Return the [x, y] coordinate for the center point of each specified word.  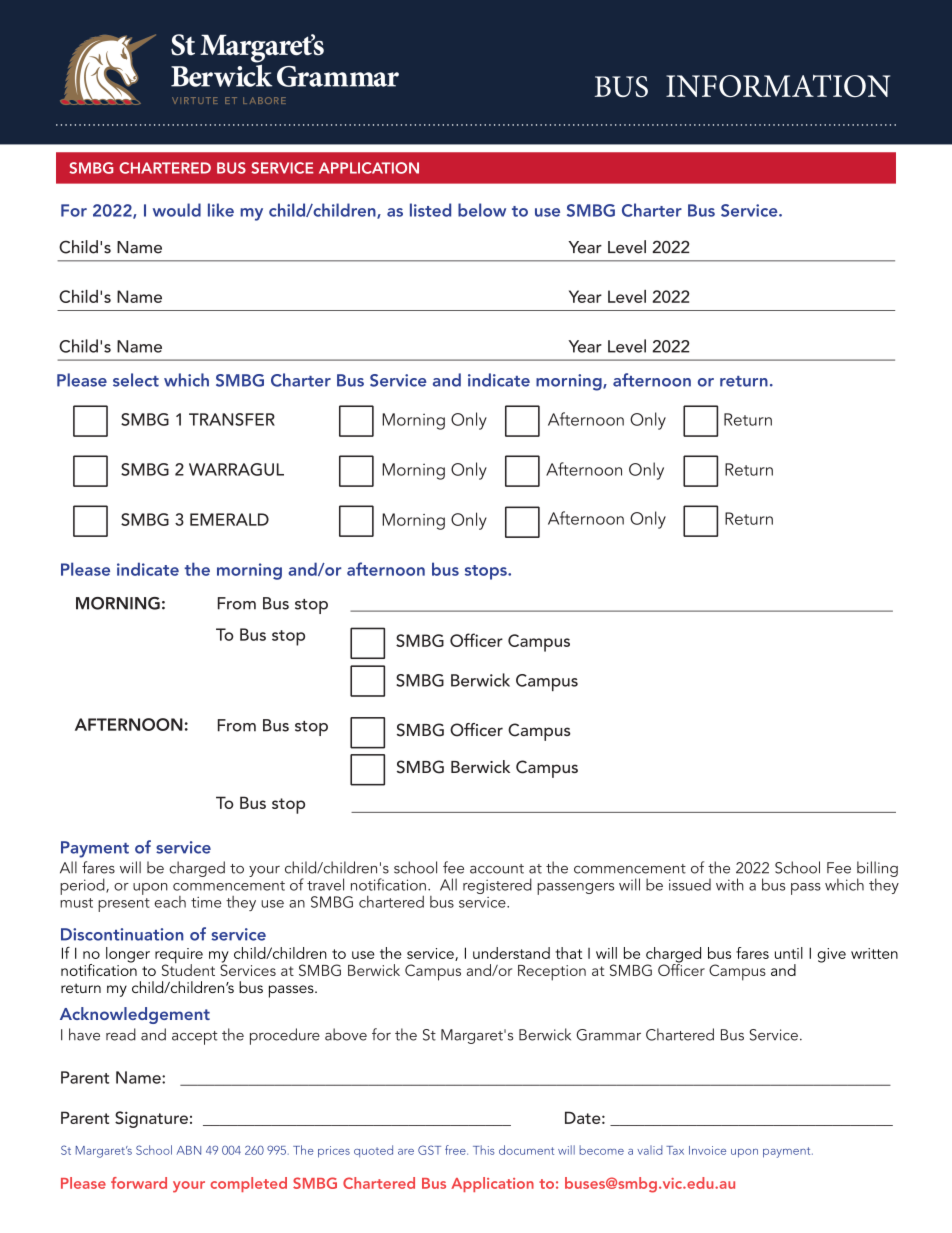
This [483, 1150]
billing [877, 870]
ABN [189, 1150]
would [177, 210]
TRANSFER [232, 419]
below [482, 210]
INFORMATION [778, 85]
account [497, 869]
